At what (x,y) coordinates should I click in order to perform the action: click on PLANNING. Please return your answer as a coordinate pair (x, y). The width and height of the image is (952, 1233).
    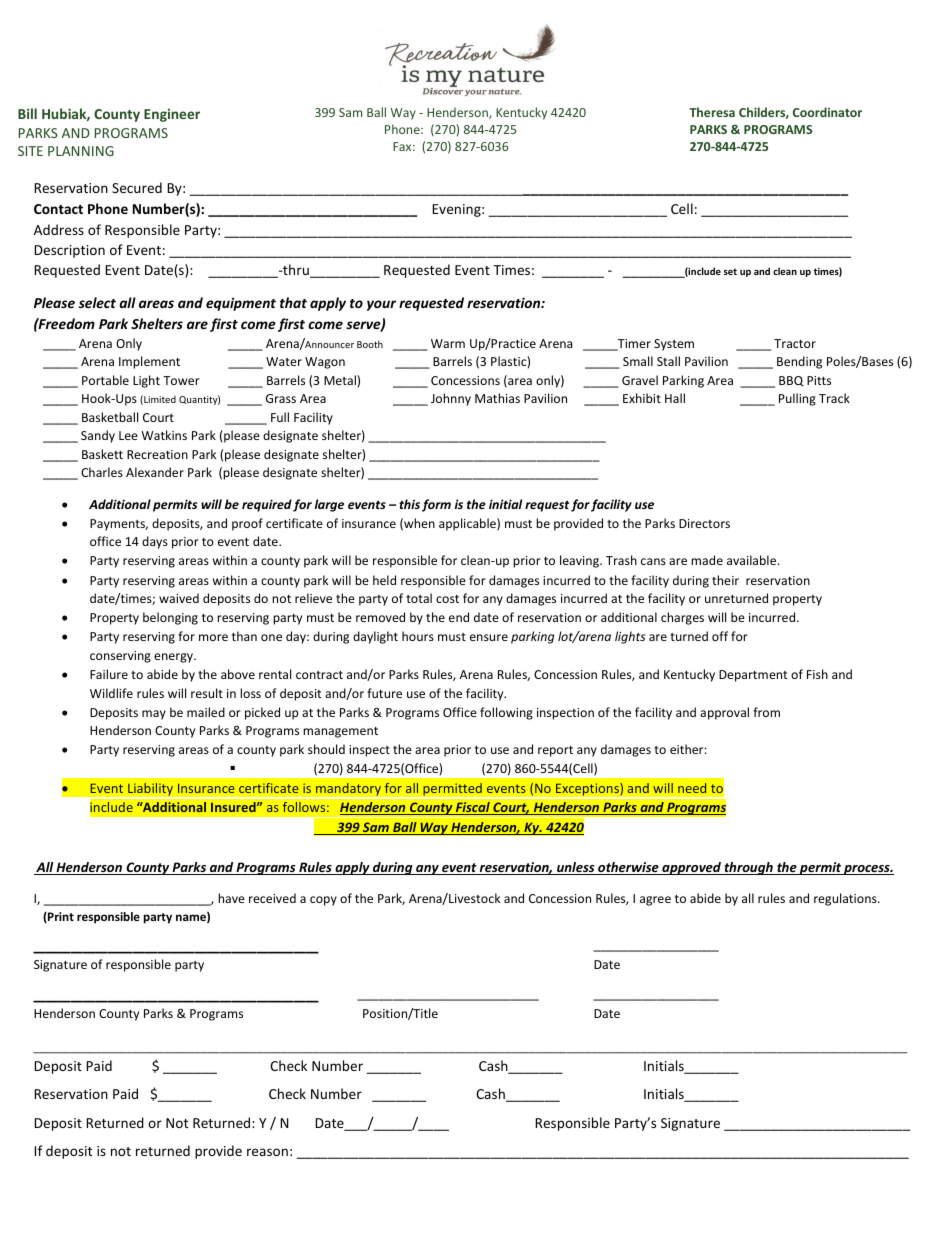
    Looking at the image, I should click on (81, 151).
